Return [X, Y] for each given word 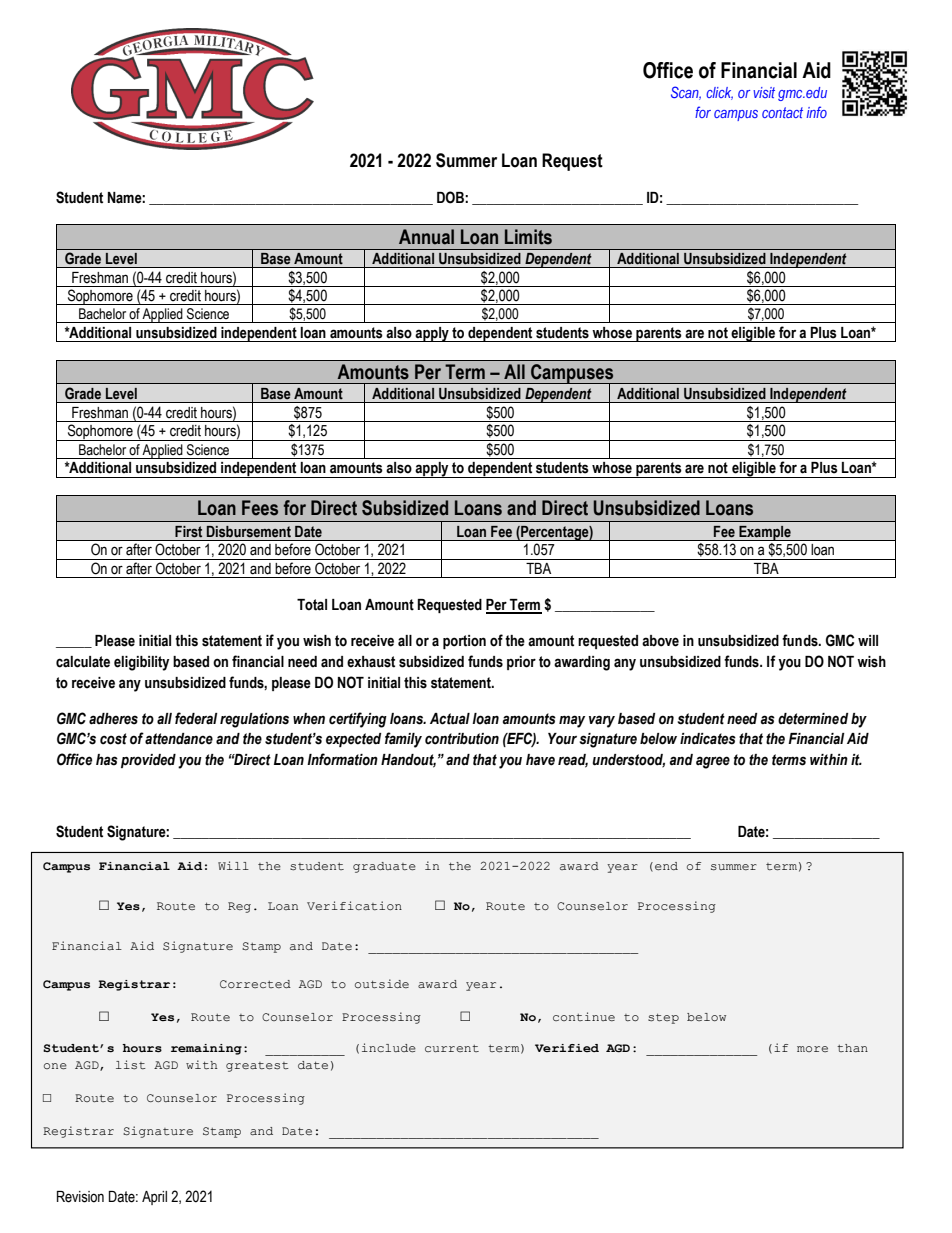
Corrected [255, 984]
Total [312, 605]
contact [782, 112]
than [852, 1048]
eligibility [141, 663]
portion [464, 642]
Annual [426, 237]
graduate [384, 867]
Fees [260, 508]
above [660, 641]
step [663, 1019]
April [154, 1198]
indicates [708, 739]
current [452, 1048]
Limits [528, 237]
